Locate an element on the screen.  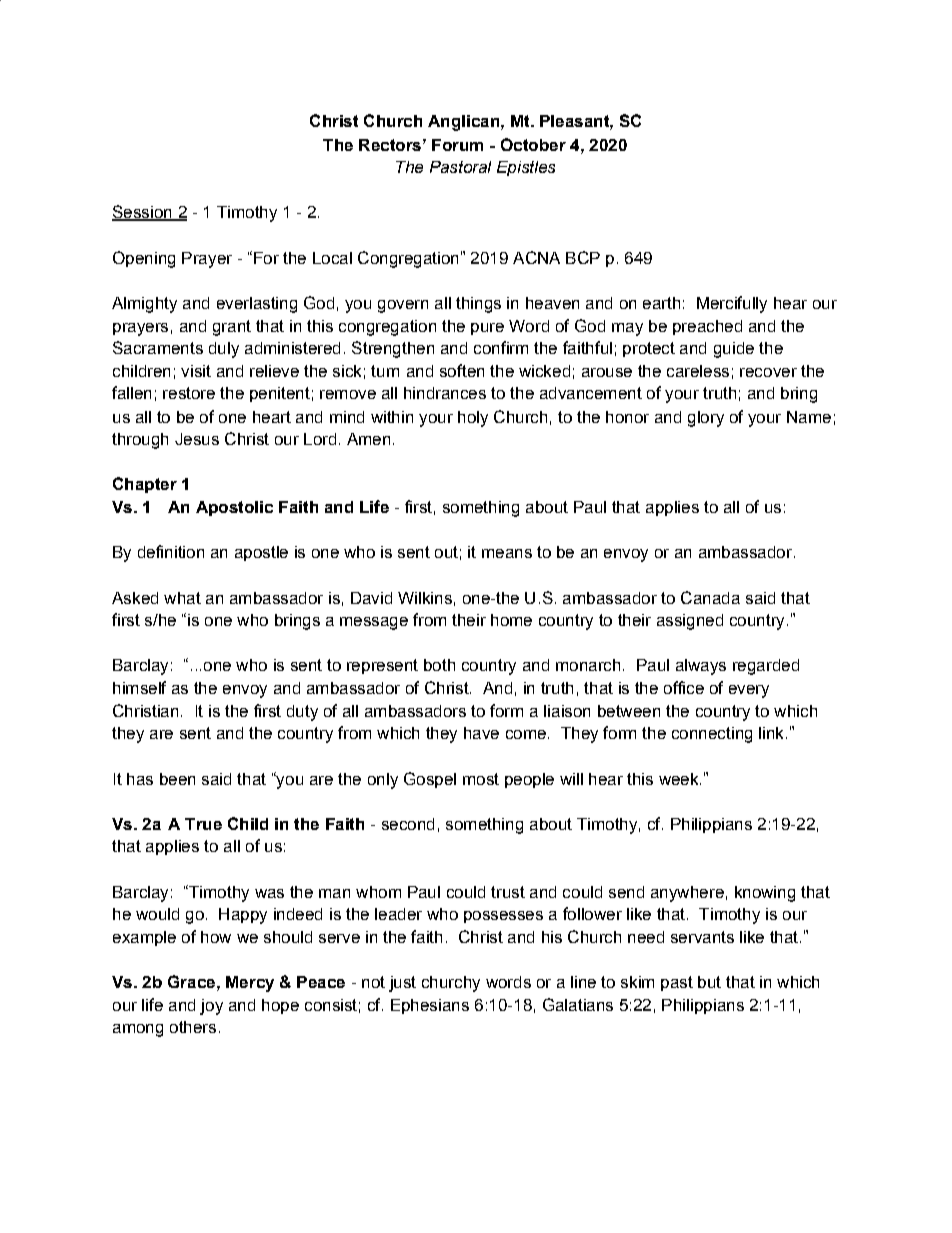
October is located at coordinates (533, 144).
